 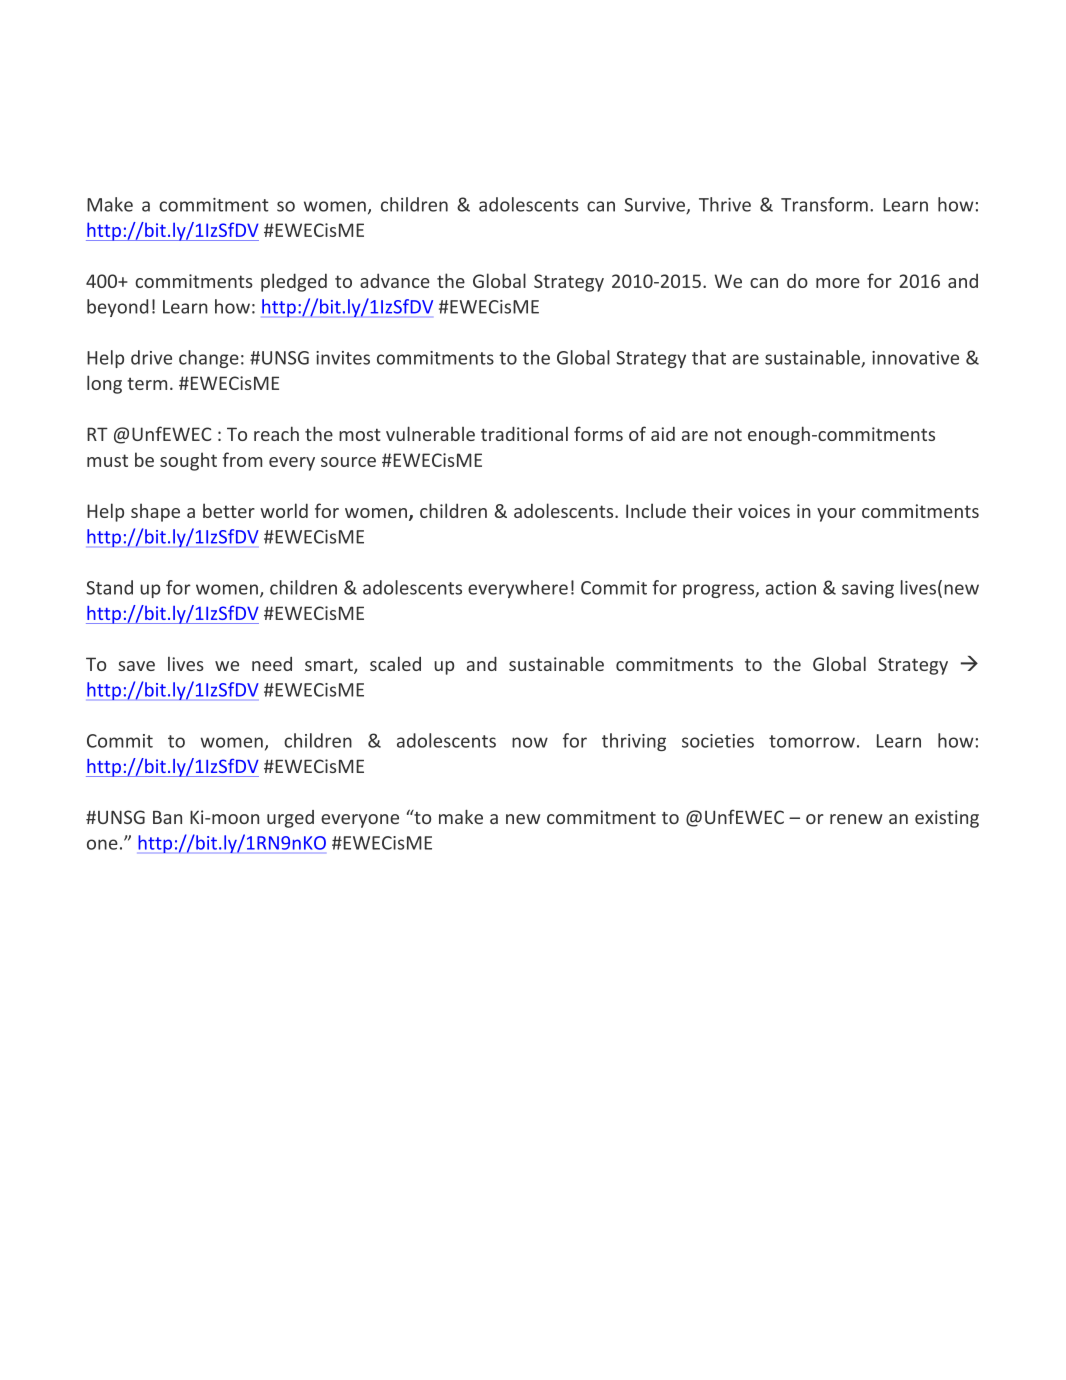 What do you see at coordinates (824, 204) in the image?
I see `Transform` at bounding box center [824, 204].
